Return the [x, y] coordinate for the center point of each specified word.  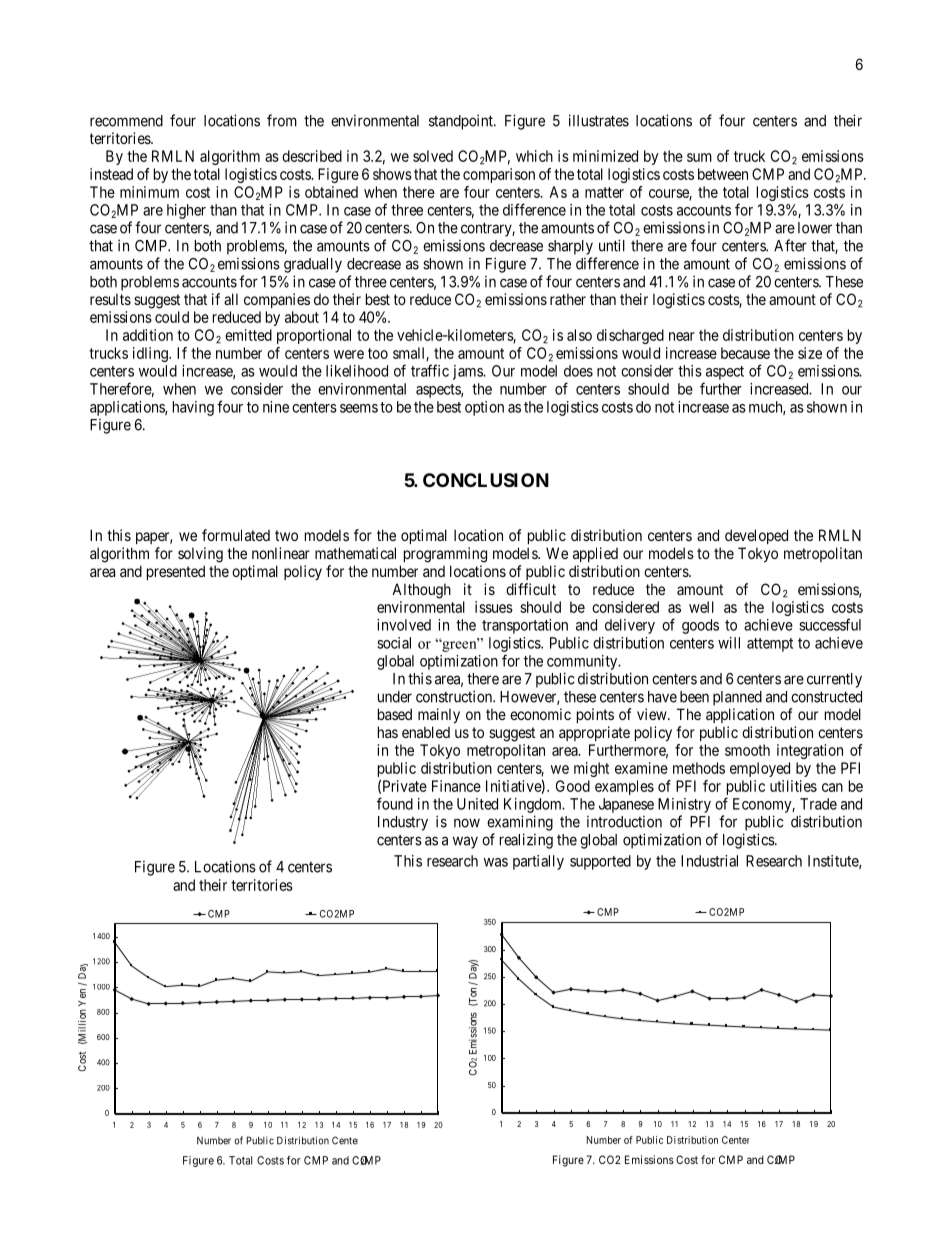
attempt [770, 645]
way [465, 842]
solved [433, 156]
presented [176, 572]
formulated [236, 535]
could [172, 317]
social [394, 643]
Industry [403, 823]
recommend [126, 121]
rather [568, 299]
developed [756, 536]
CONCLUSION [486, 480]
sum [699, 157]
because [745, 353]
